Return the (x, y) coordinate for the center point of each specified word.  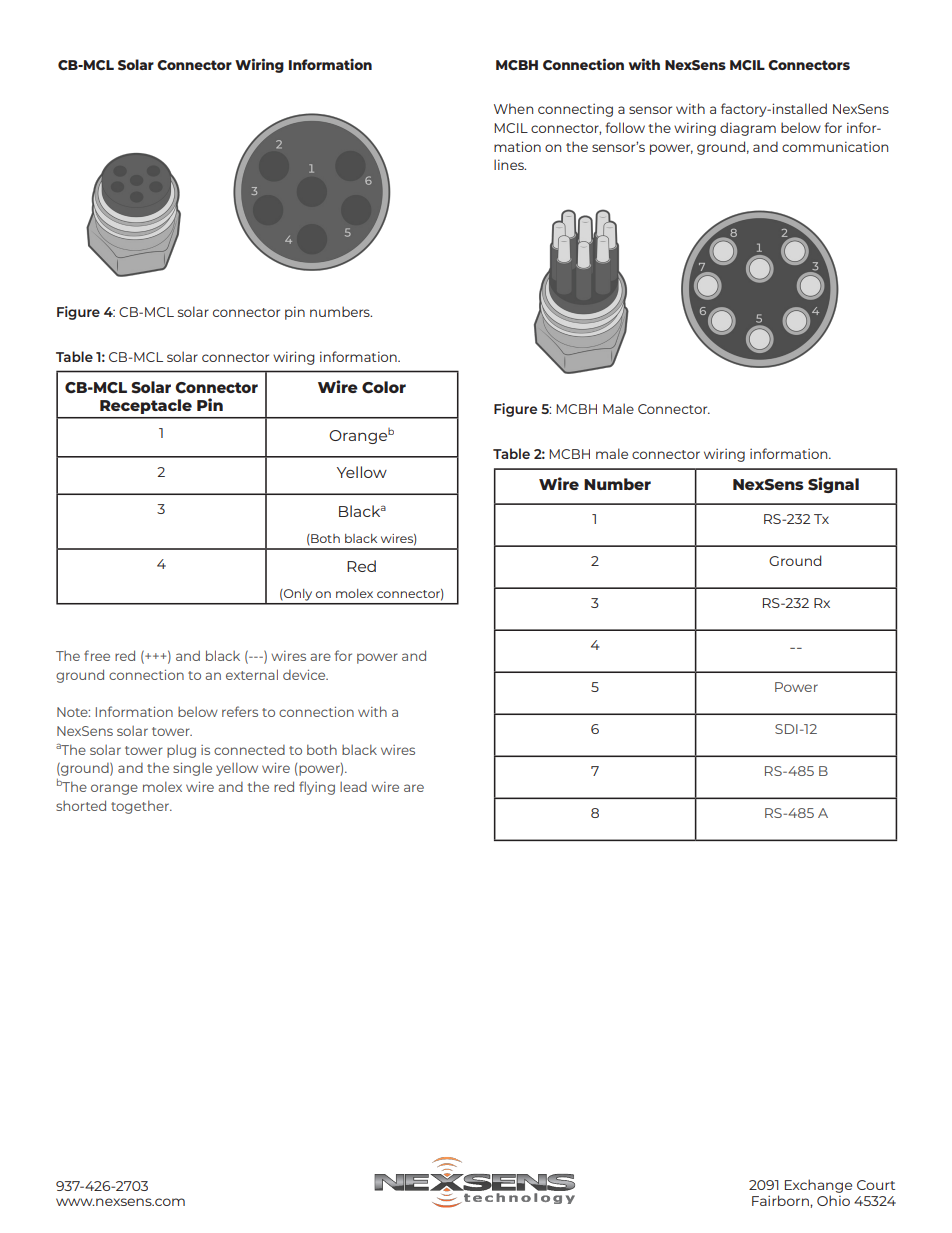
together (141, 807)
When (513, 108)
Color (384, 387)
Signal (833, 485)
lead (353, 787)
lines (510, 164)
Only (297, 595)
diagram (748, 129)
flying (317, 788)
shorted (81, 805)
